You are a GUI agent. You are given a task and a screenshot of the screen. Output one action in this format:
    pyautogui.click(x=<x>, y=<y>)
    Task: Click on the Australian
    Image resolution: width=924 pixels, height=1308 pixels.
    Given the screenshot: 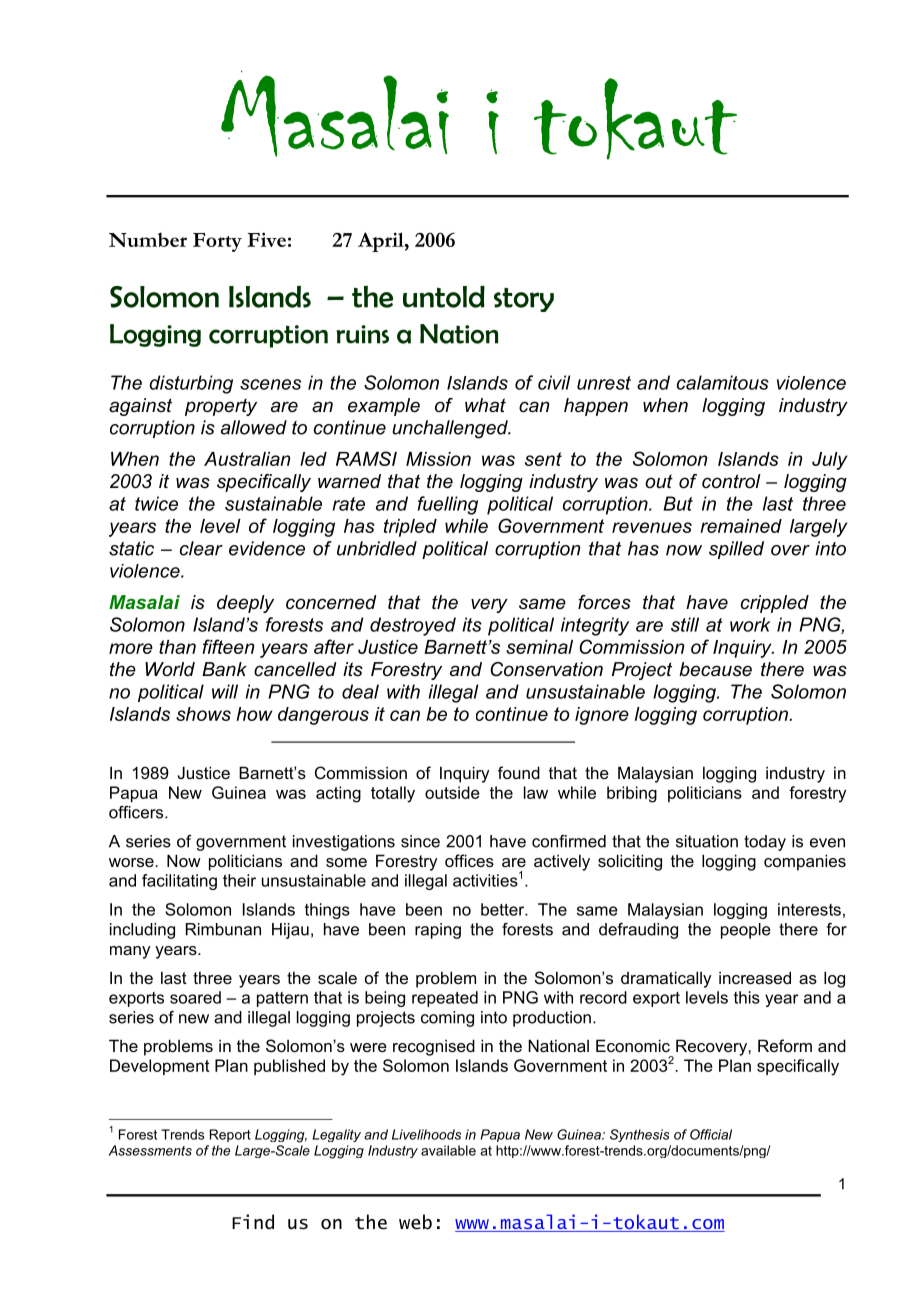 What is the action you would take?
    pyautogui.click(x=247, y=459)
